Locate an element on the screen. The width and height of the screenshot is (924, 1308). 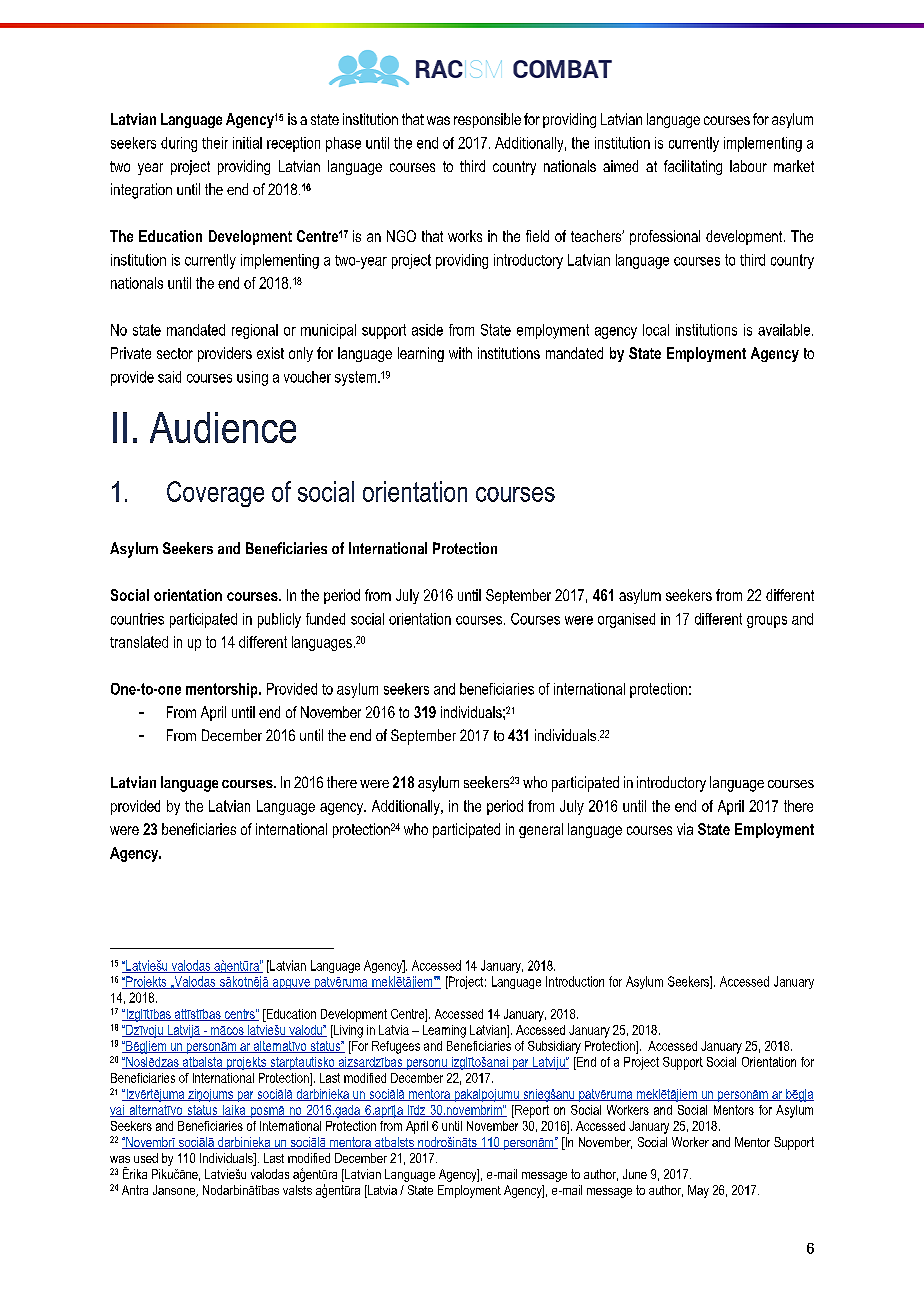
Introduction is located at coordinates (575, 981).
